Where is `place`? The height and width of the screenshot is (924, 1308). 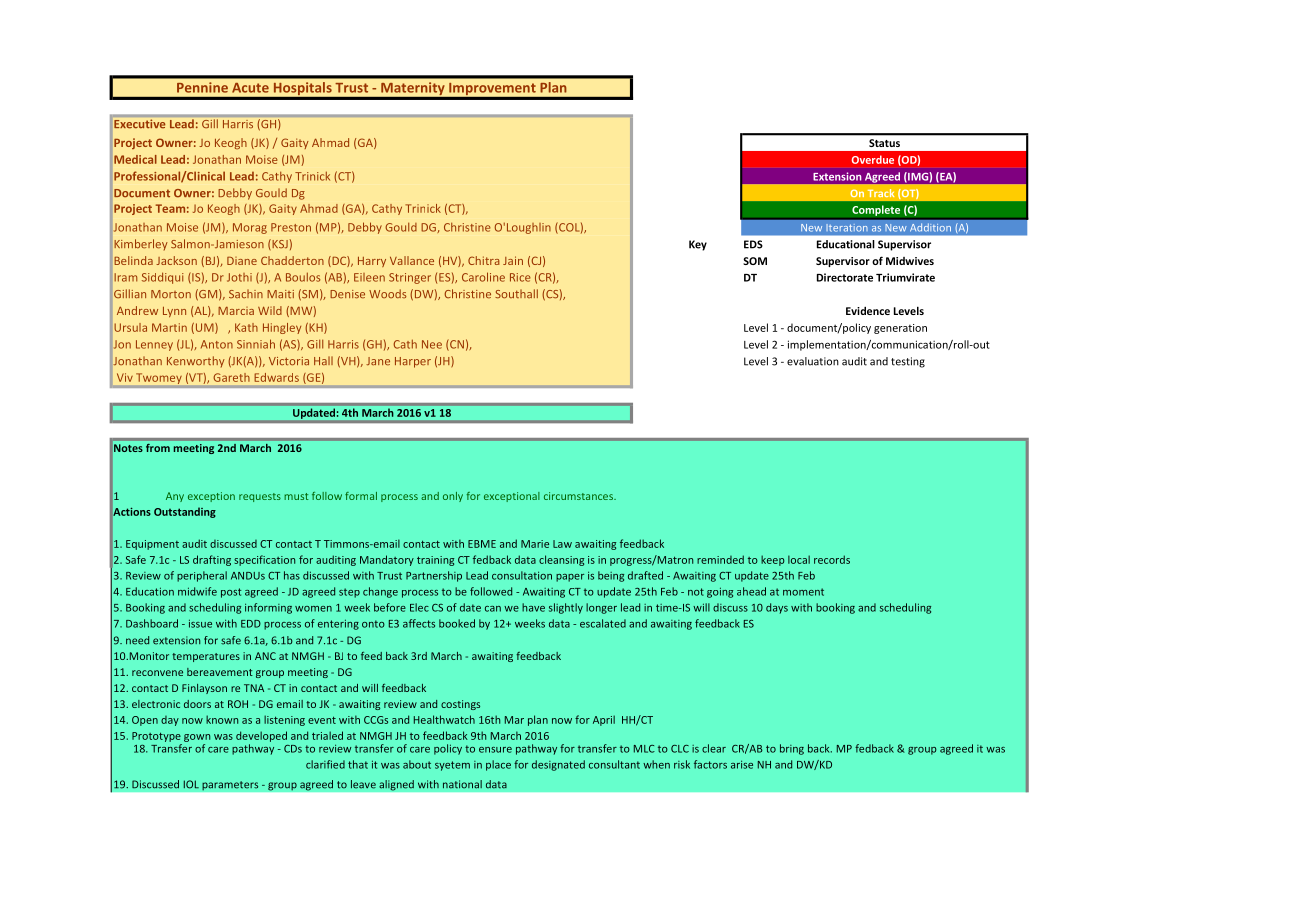
place is located at coordinates (498, 765).
